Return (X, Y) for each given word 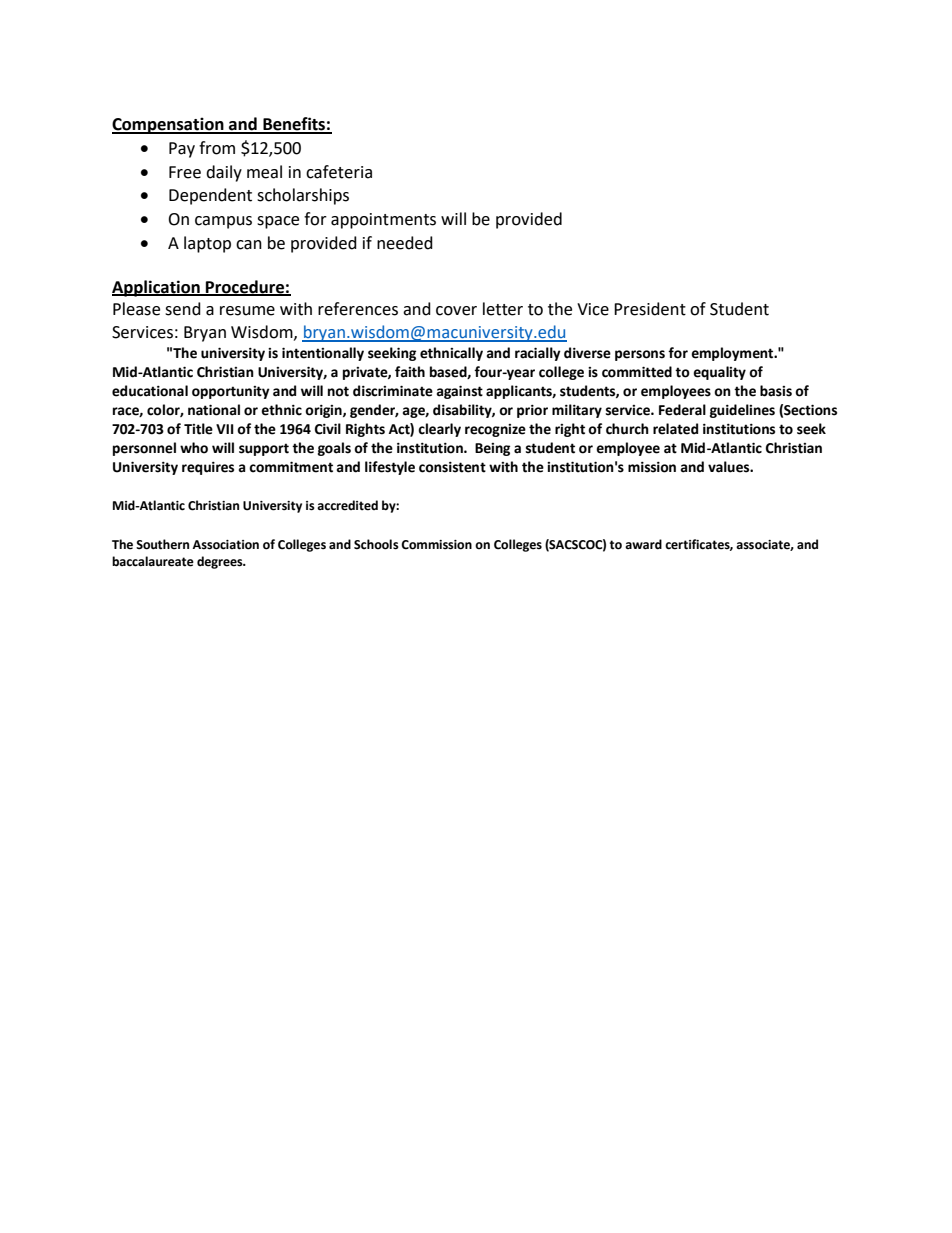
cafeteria (339, 172)
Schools (376, 544)
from (217, 148)
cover (456, 311)
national (214, 410)
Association (225, 545)
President (650, 309)
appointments (383, 221)
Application (157, 288)
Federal (682, 410)
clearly (439, 430)
